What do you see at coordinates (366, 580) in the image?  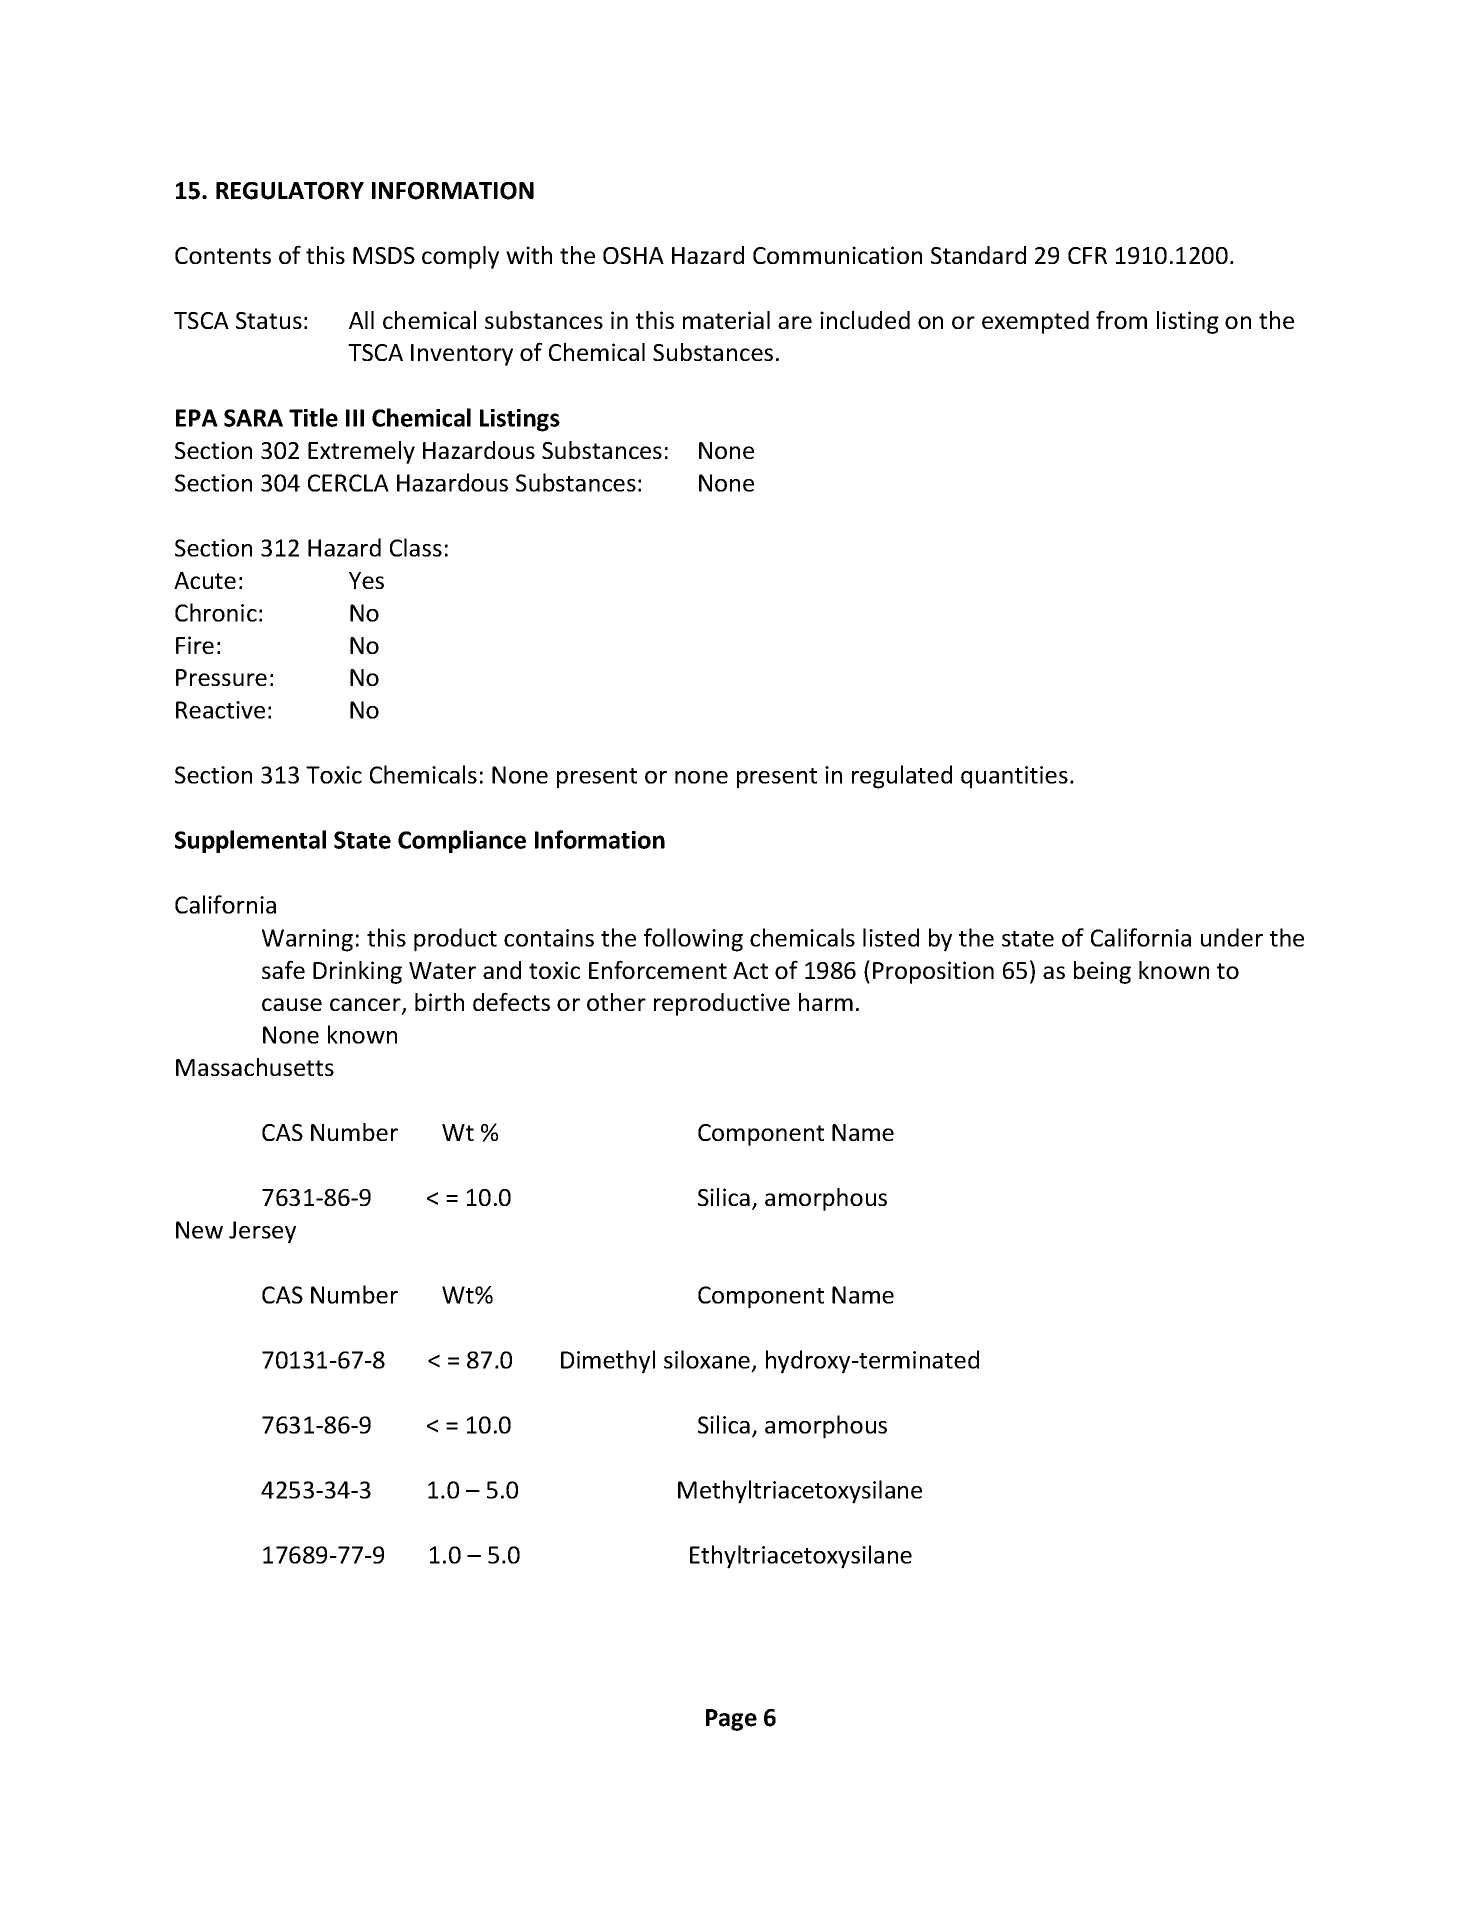 I see `Yes` at bounding box center [366, 580].
